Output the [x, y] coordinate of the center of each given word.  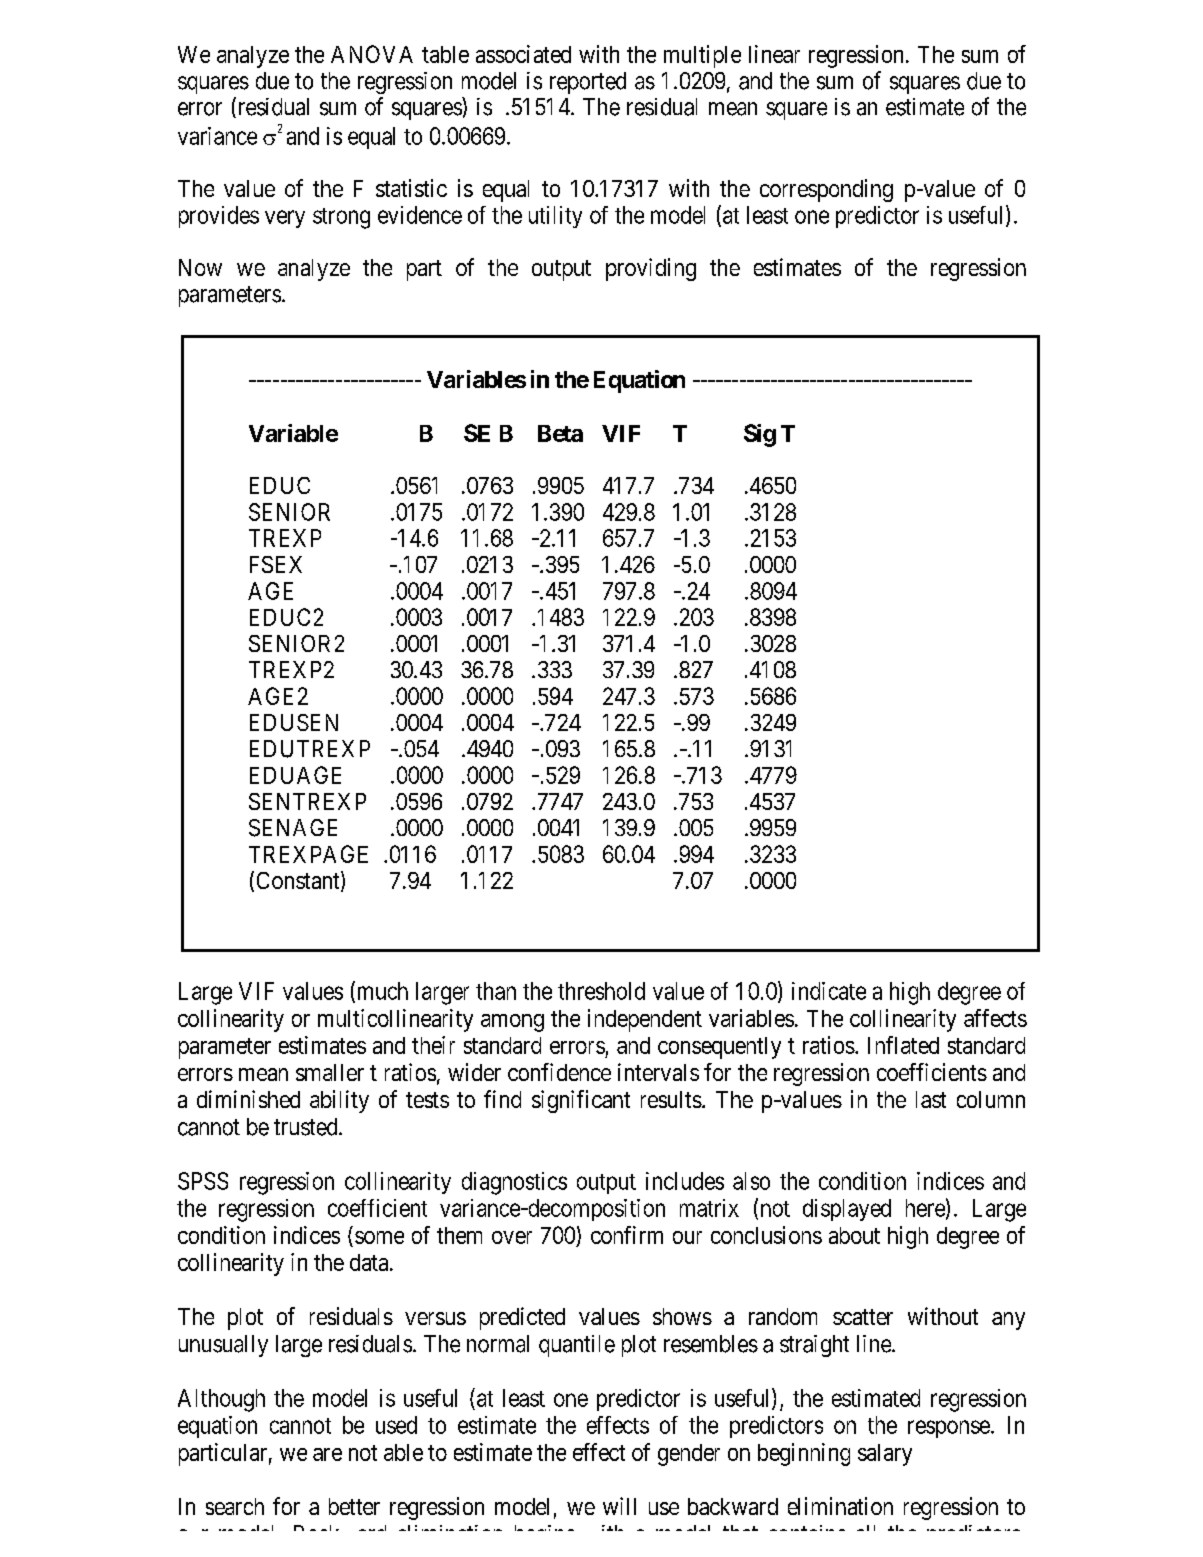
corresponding [826, 190]
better [354, 1506]
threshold [601, 991]
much [381, 991]
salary [885, 1455]
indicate [829, 991]
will [619, 1506]
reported [588, 83]
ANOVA [372, 54]
